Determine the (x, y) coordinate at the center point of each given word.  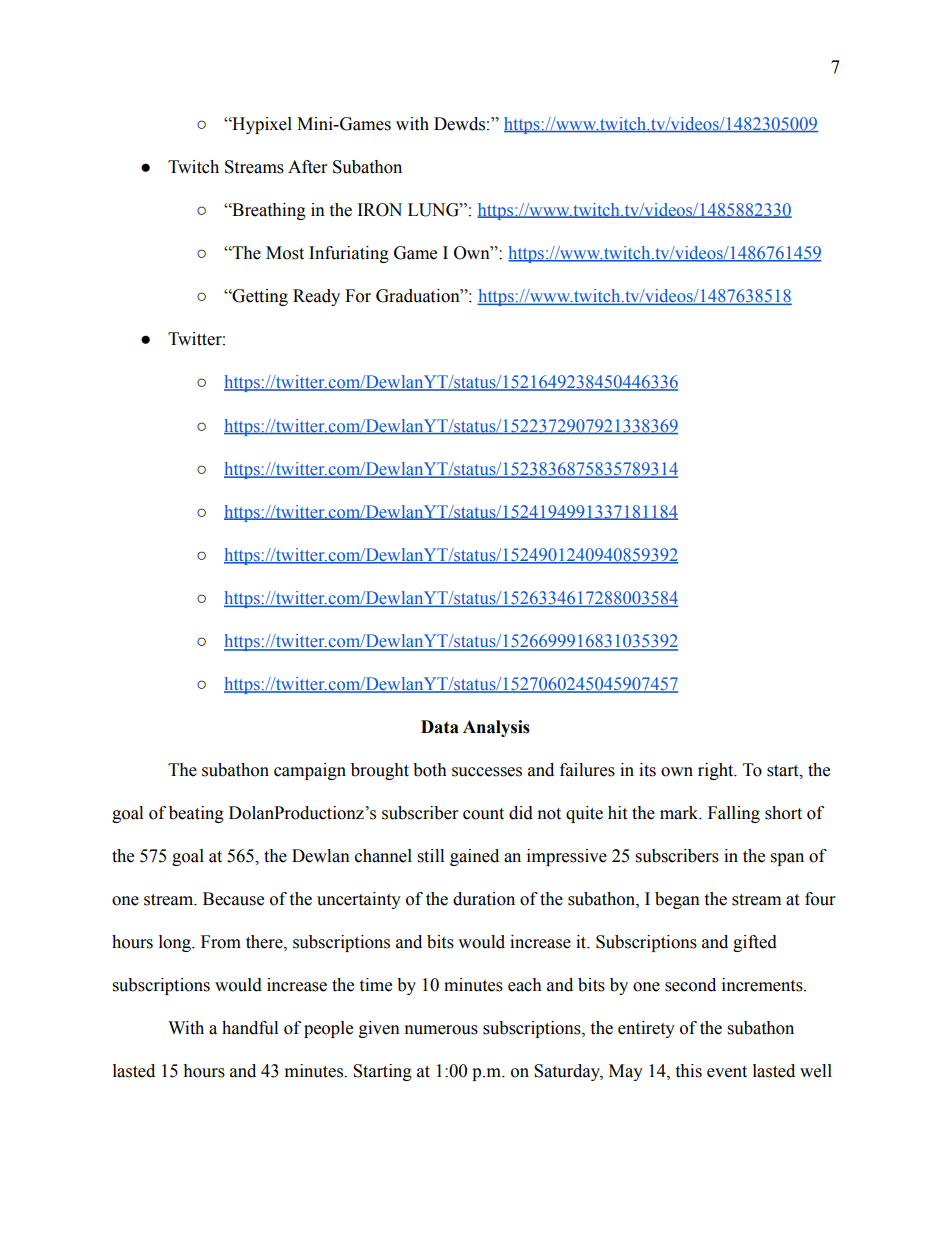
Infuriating (349, 254)
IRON (380, 210)
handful (250, 1028)
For (358, 296)
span (787, 859)
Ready (316, 297)
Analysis (496, 728)
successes (487, 772)
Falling (734, 814)
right (717, 771)
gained (474, 857)
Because (233, 899)
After (307, 167)
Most (285, 253)
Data (440, 727)
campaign (310, 771)
